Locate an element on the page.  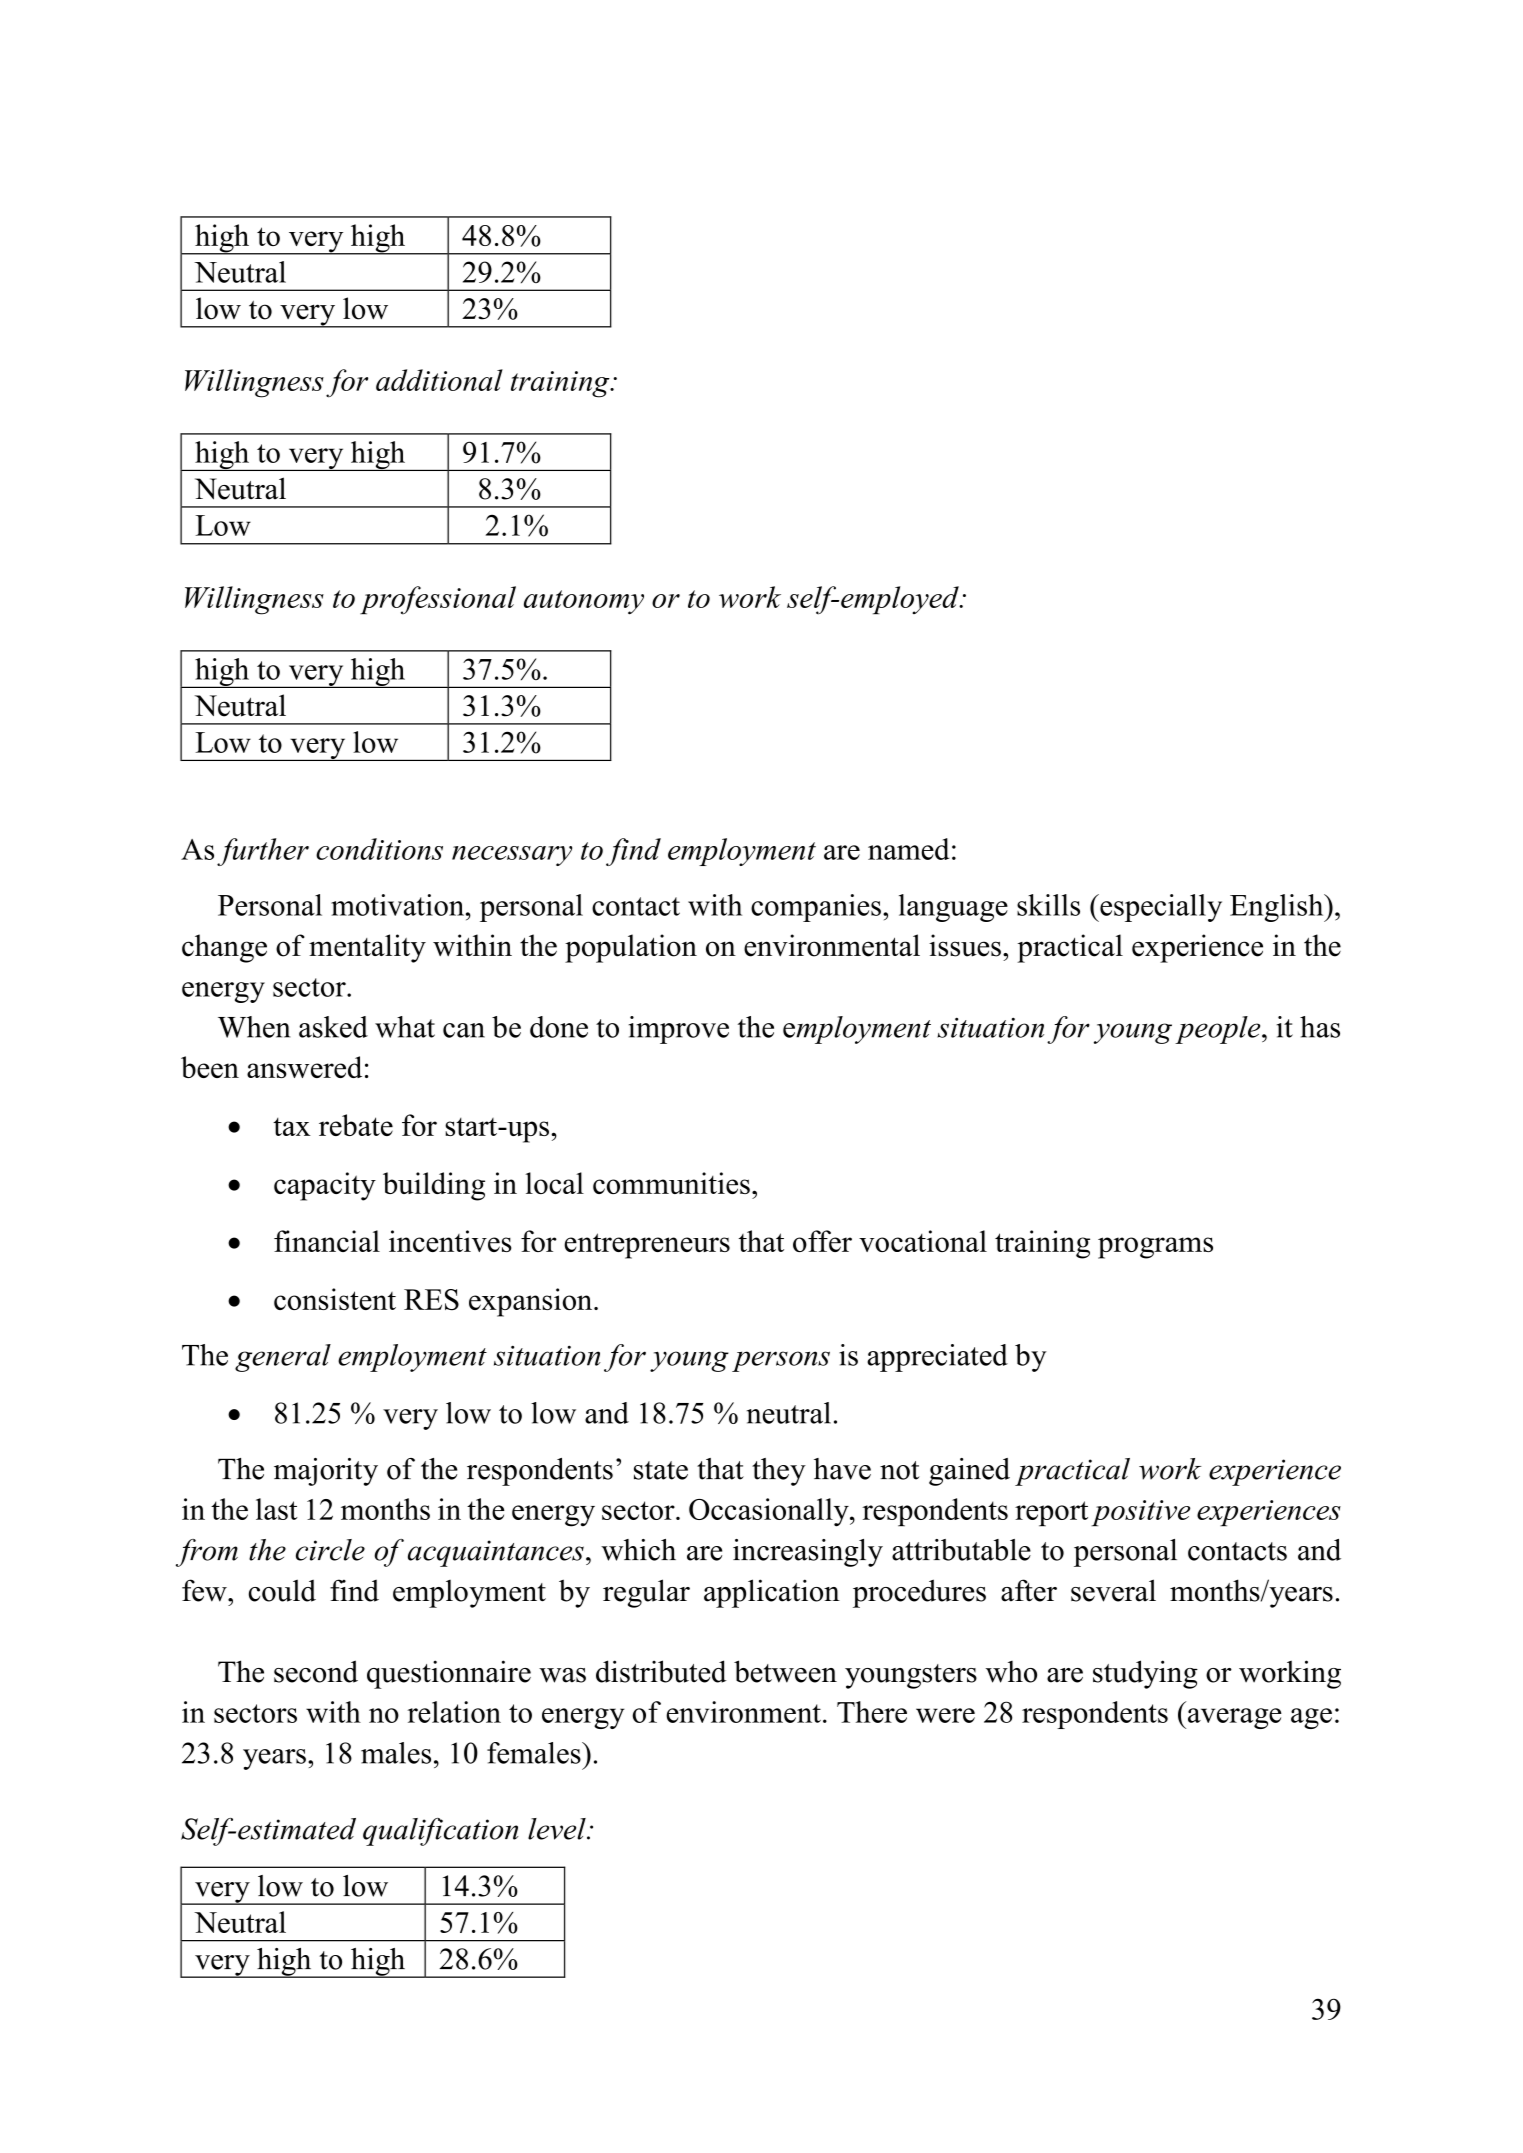
conditions is located at coordinates (379, 849).
